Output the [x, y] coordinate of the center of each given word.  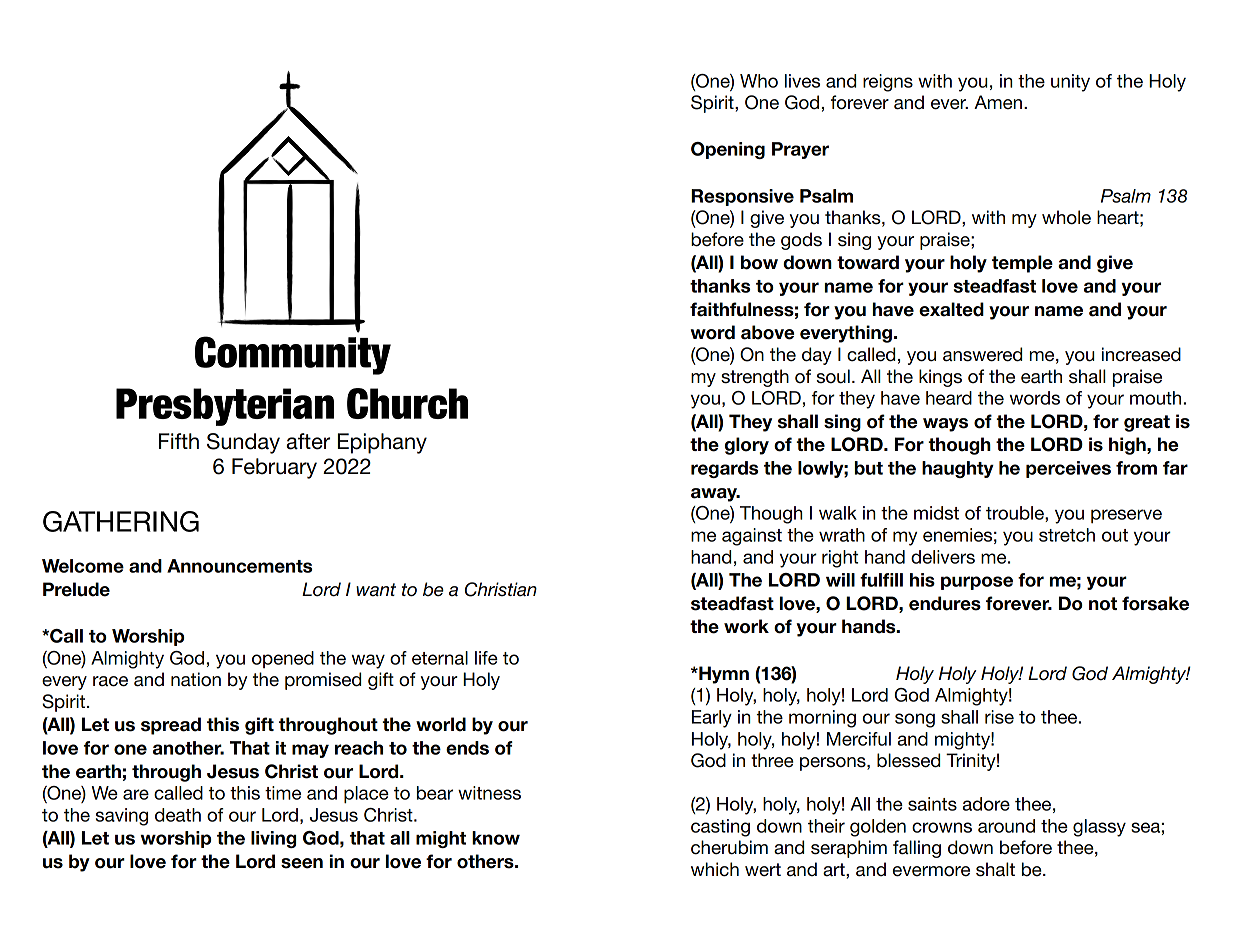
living [273, 839]
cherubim [729, 847]
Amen [998, 102]
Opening [728, 150]
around [1006, 826]
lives [802, 81]
